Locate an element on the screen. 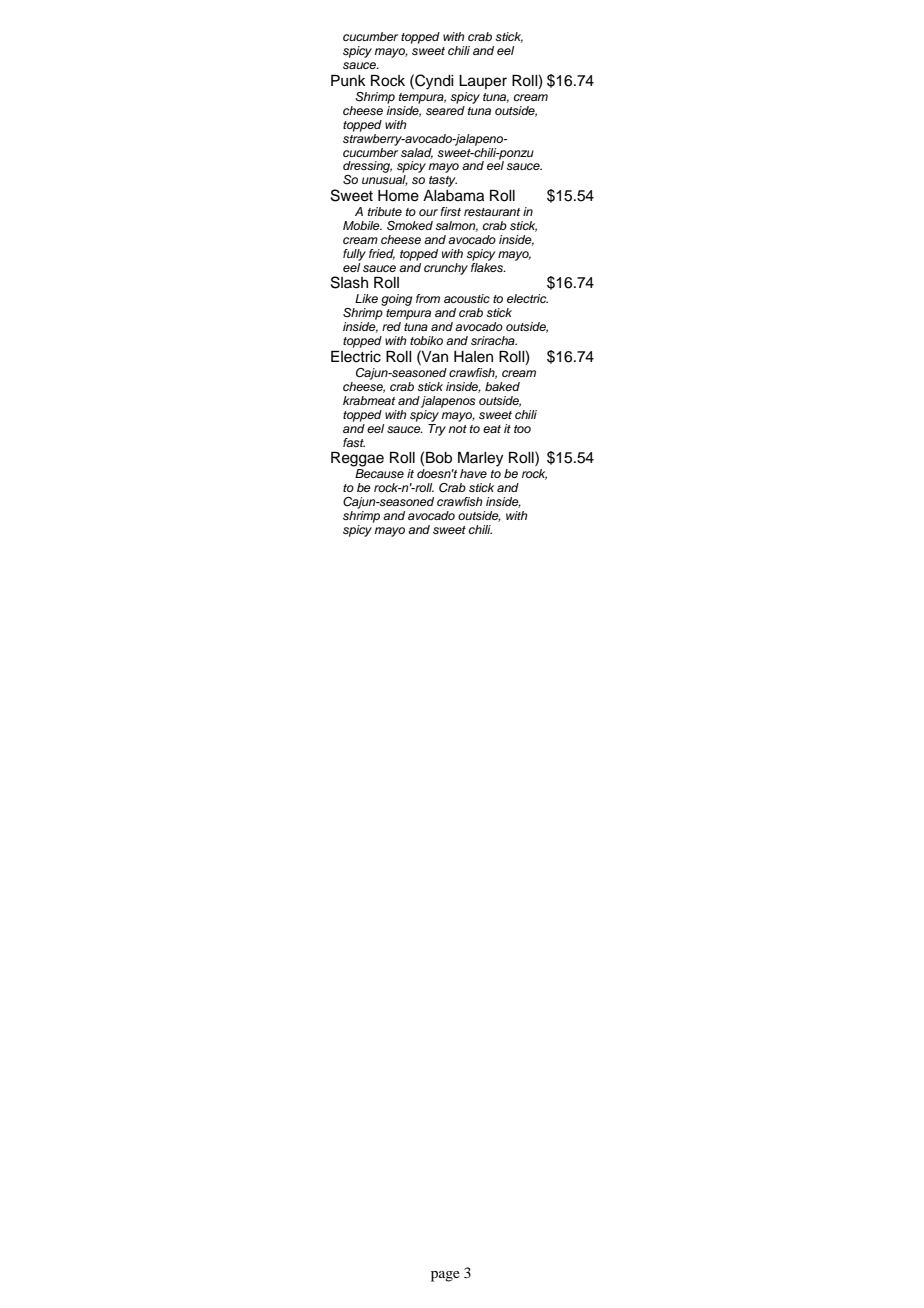  Reggae is located at coordinates (357, 459).
